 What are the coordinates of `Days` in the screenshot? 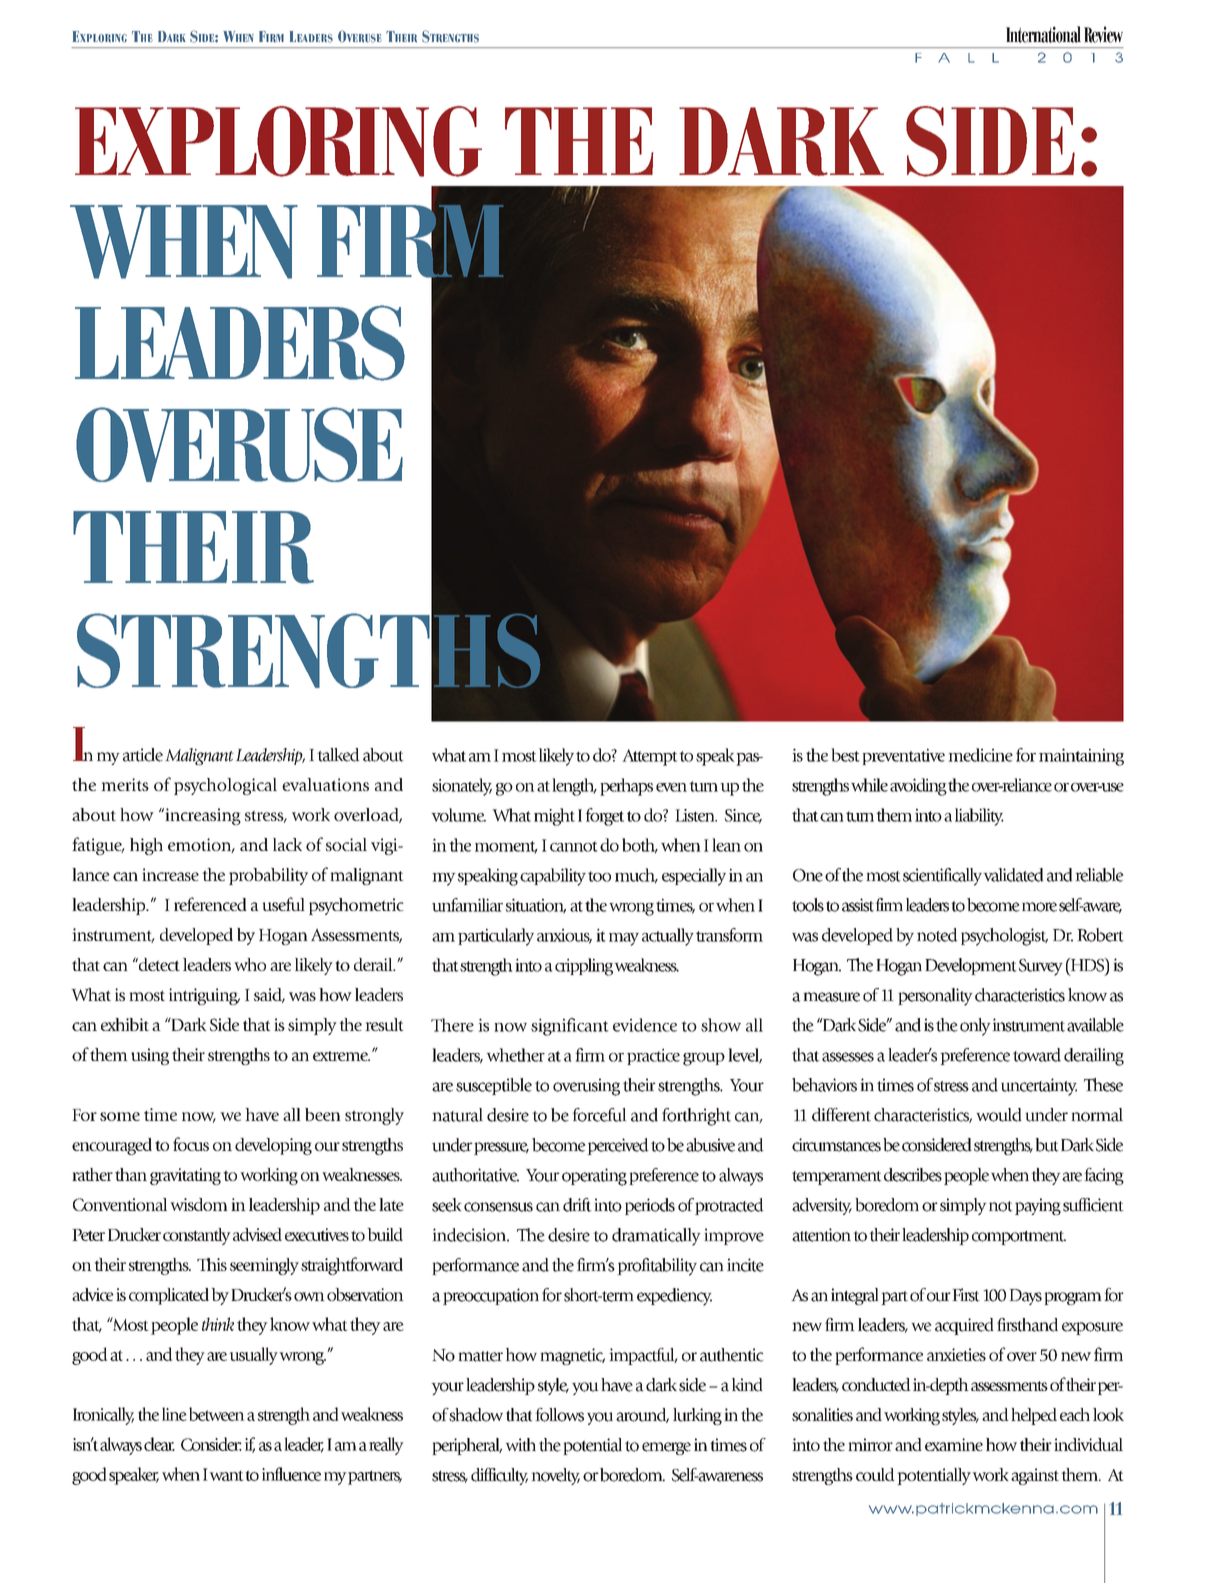 It's located at (1025, 1297).
